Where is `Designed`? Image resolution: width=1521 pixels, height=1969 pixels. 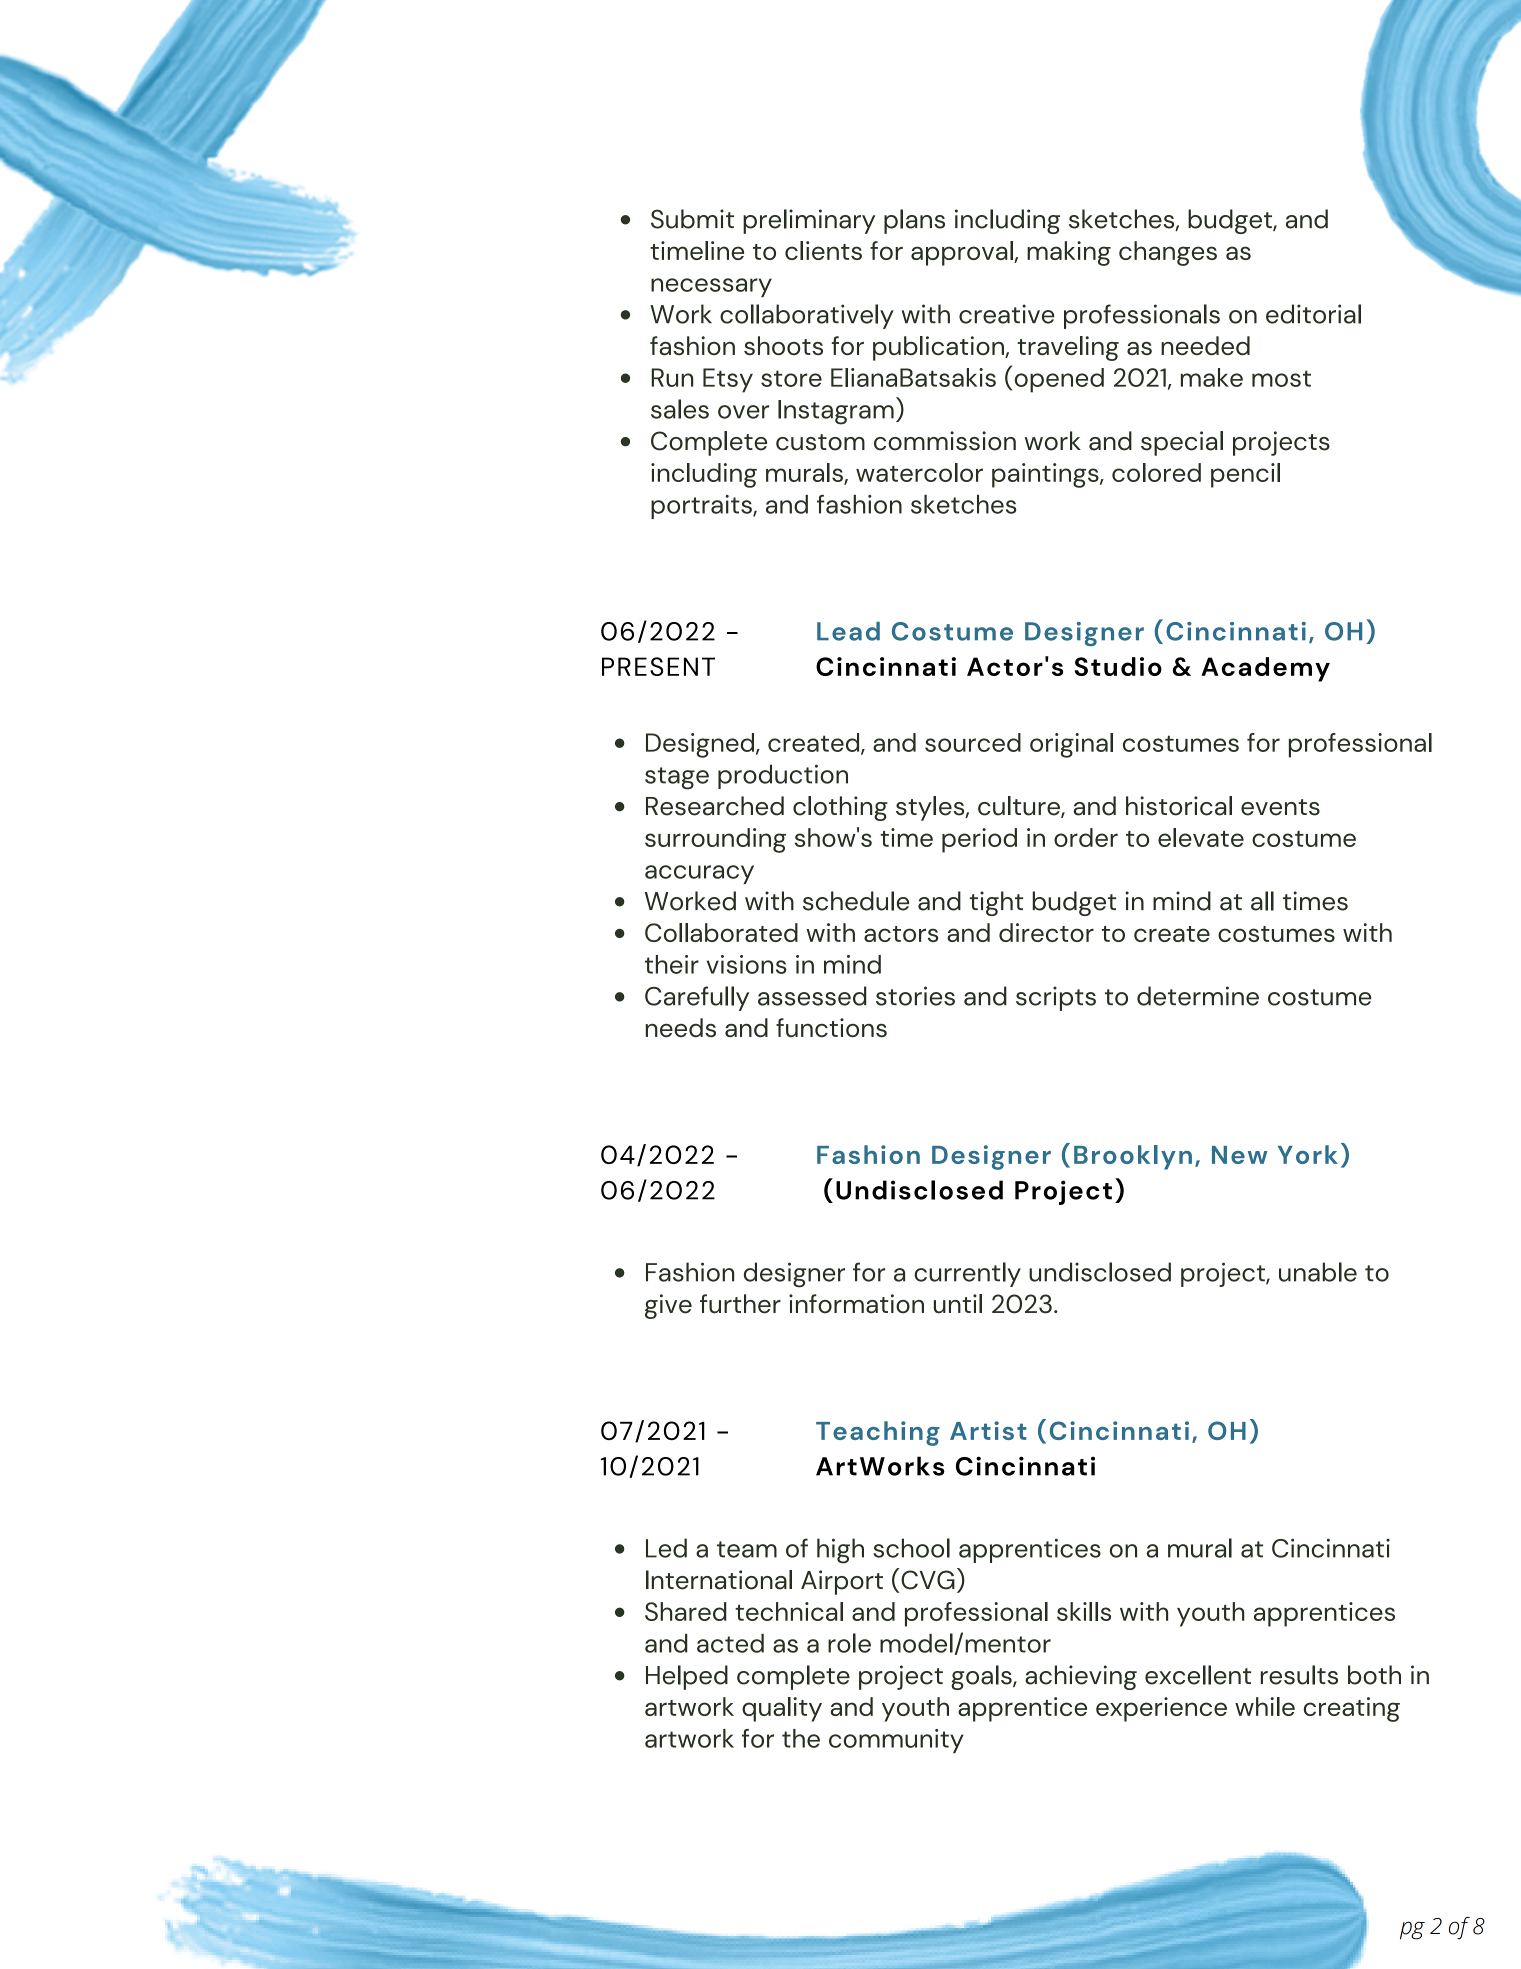 Designed is located at coordinates (700, 745).
